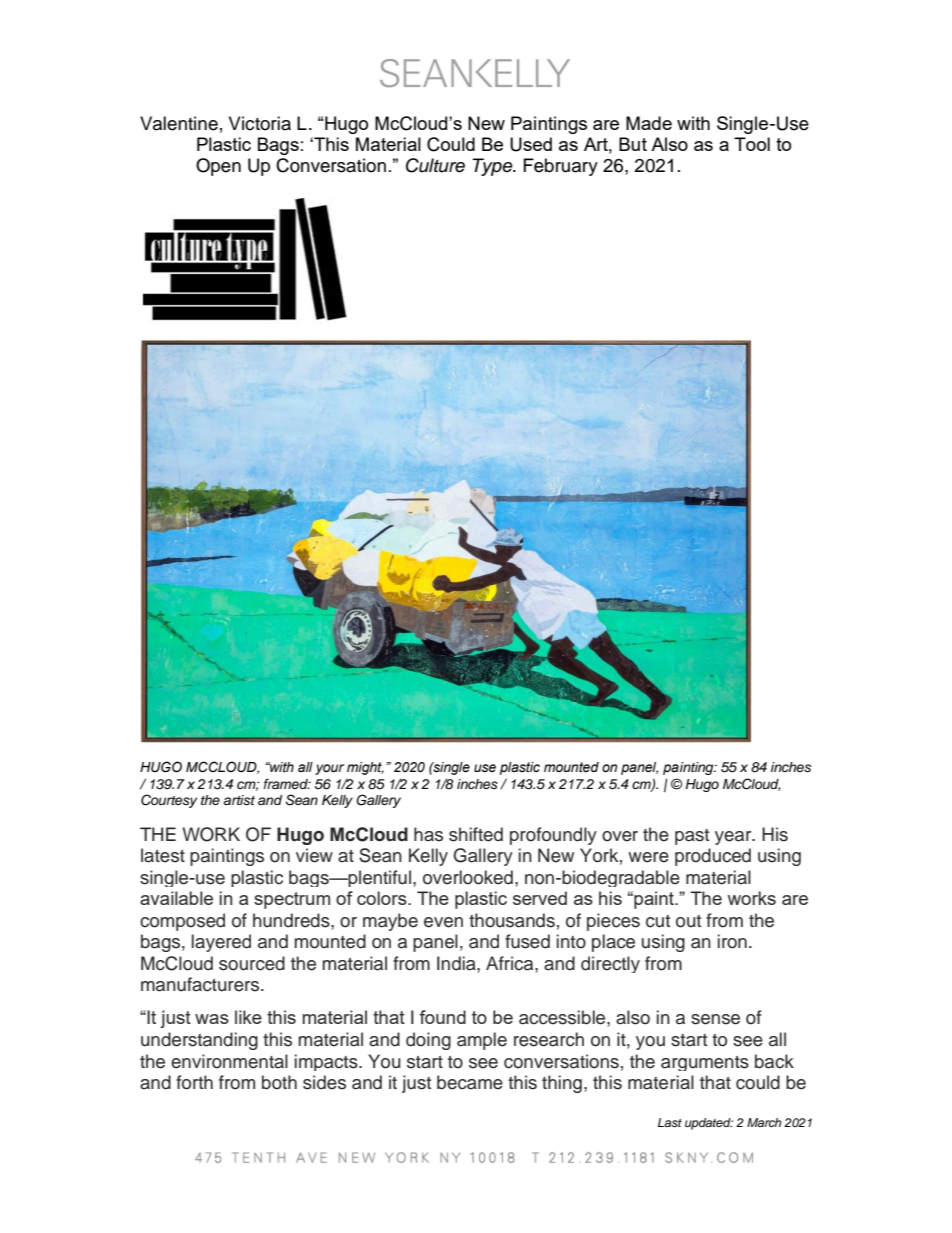 Image resolution: width=952 pixels, height=1233 pixels. I want to click on February, so click(561, 167).
